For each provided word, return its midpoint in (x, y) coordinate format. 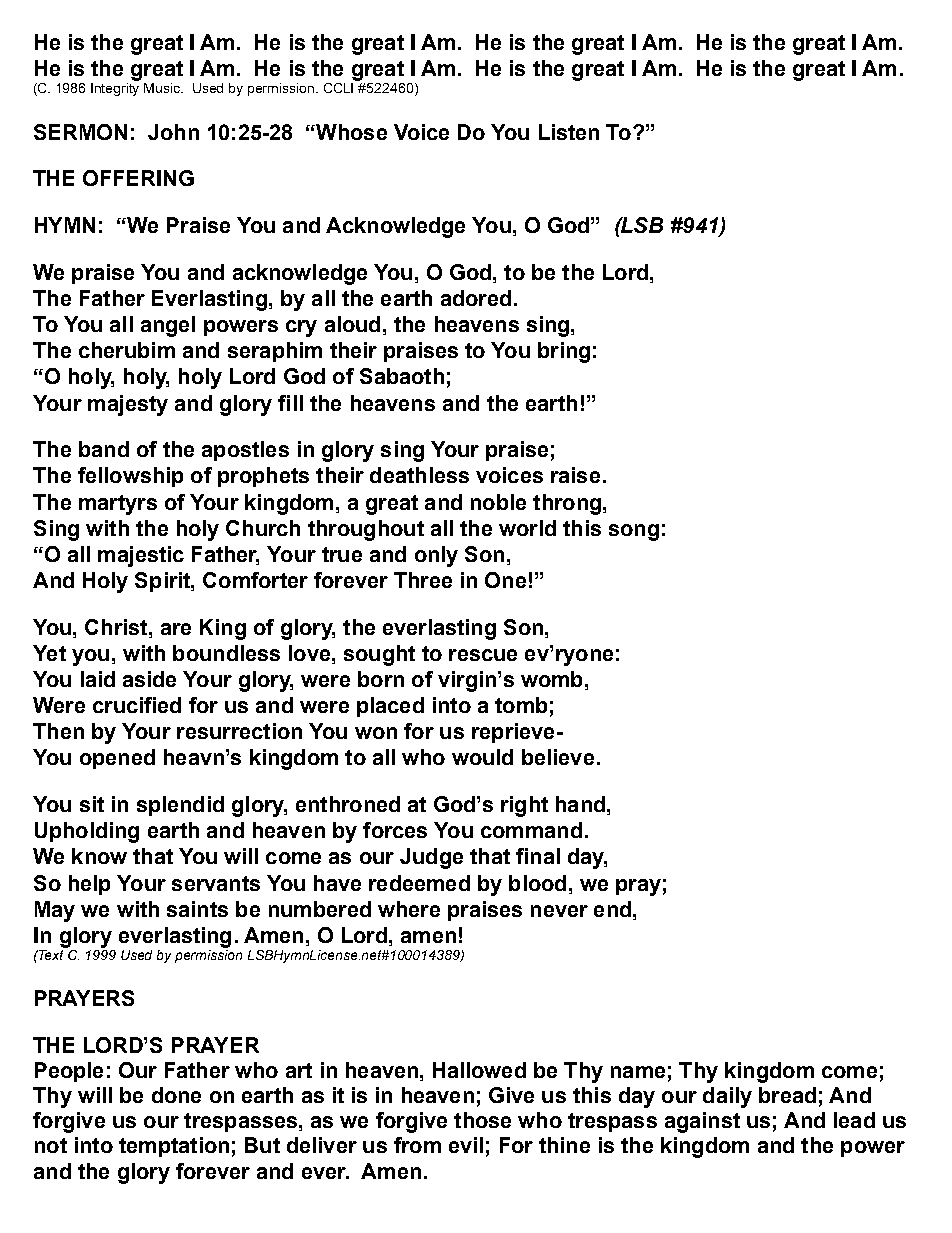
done (176, 1095)
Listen (569, 132)
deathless (419, 475)
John (173, 132)
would (482, 757)
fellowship (130, 477)
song (634, 532)
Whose (350, 132)
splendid (180, 806)
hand (580, 804)
